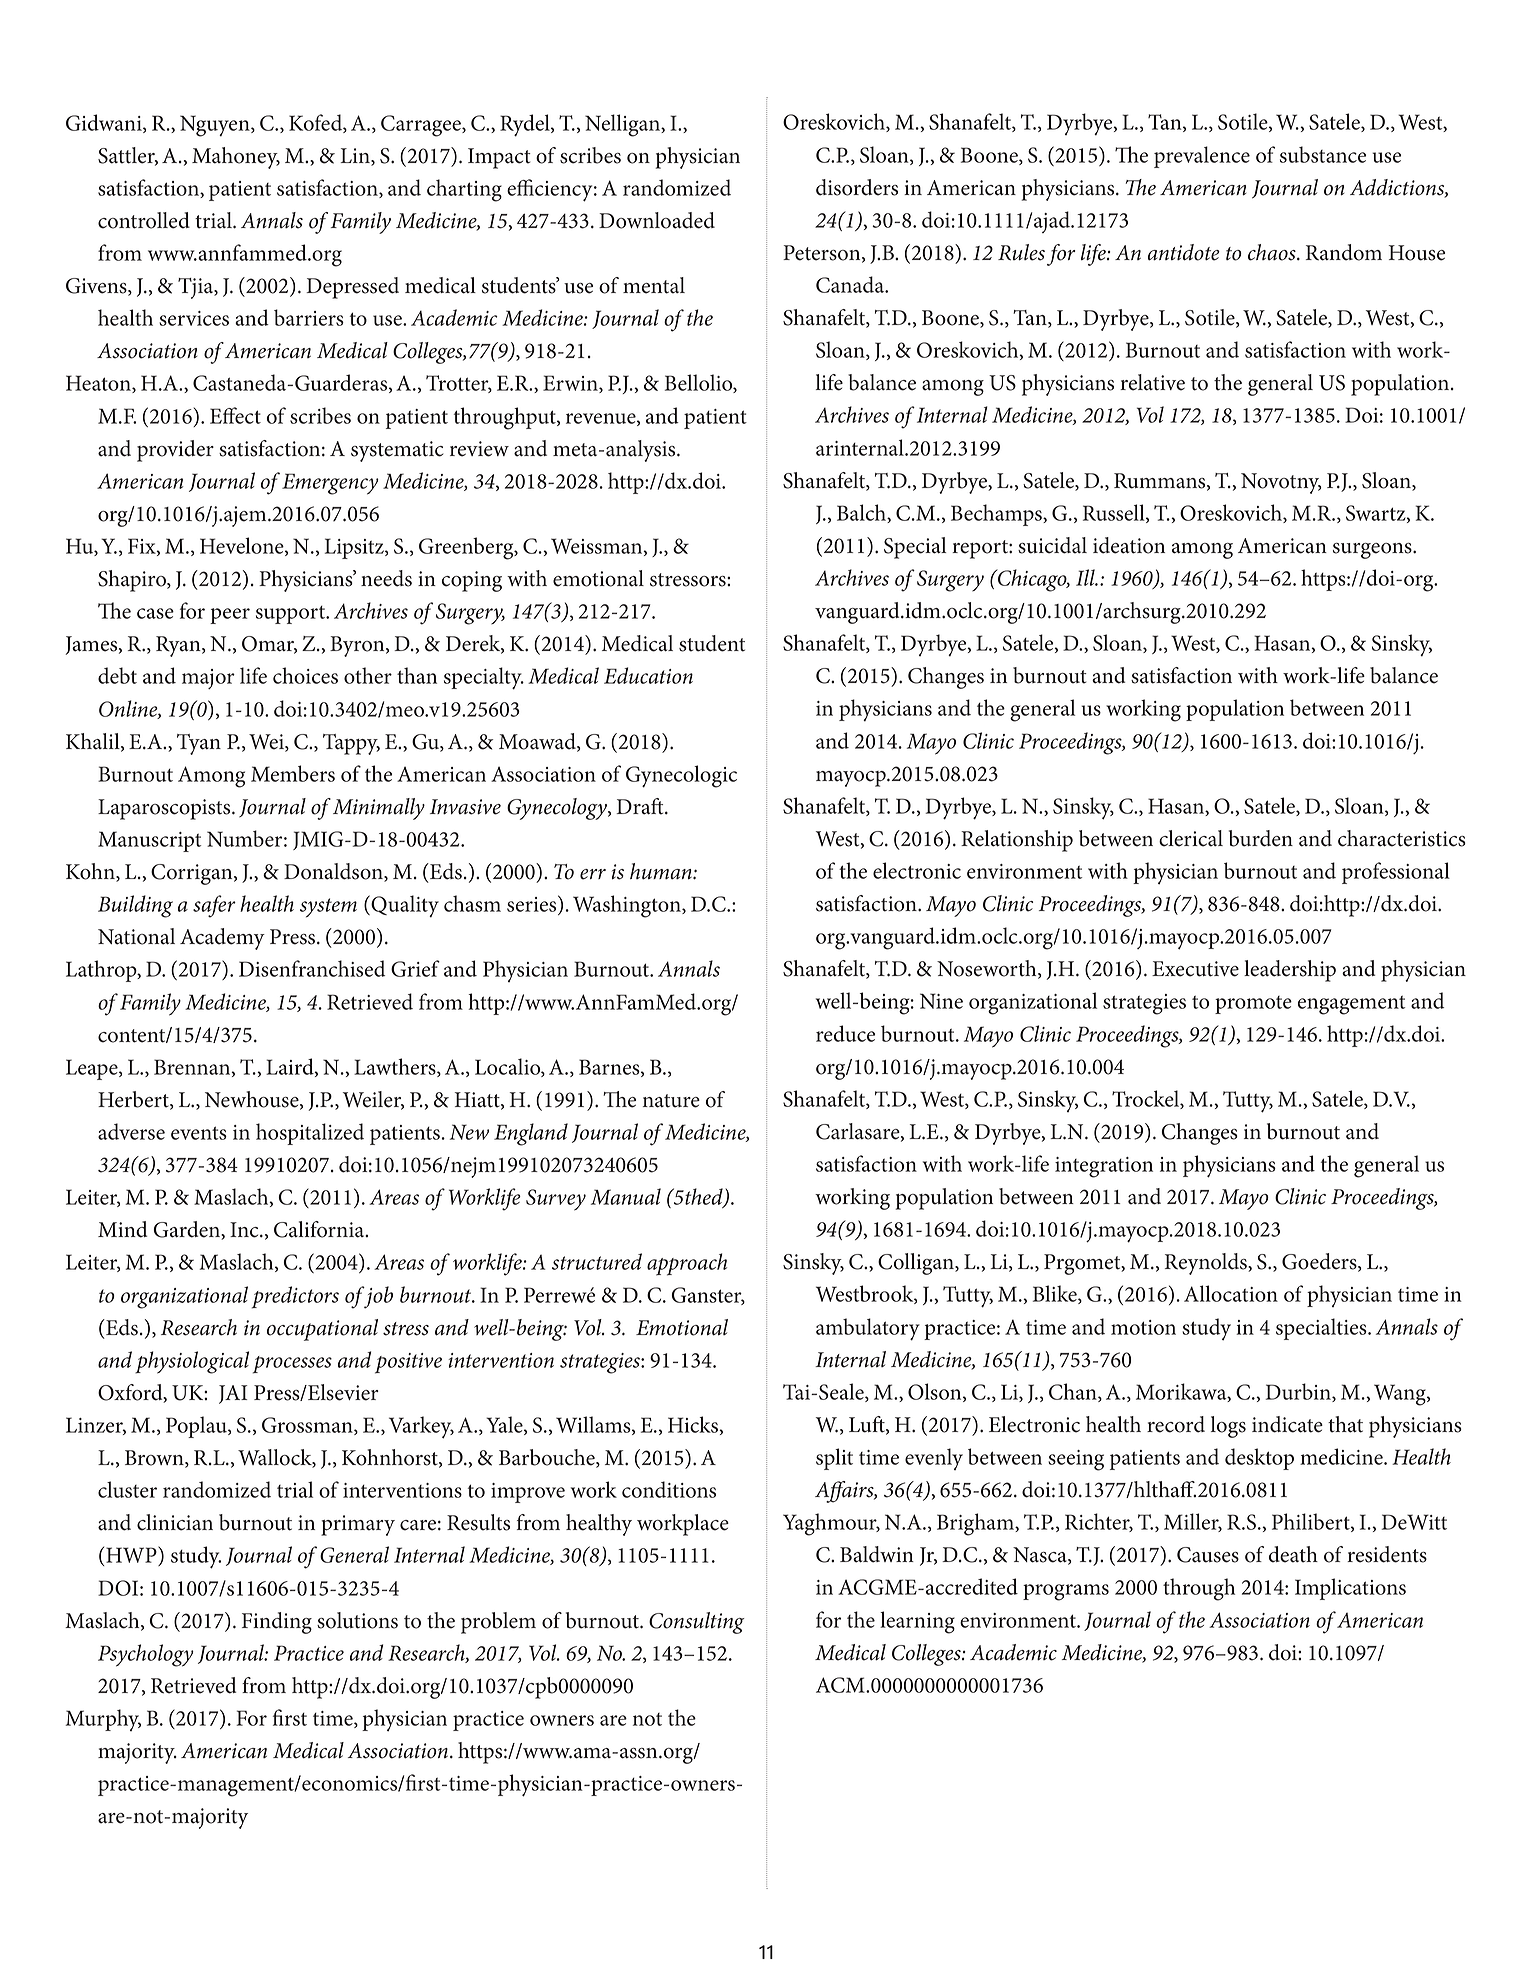  I want to click on leadership, so click(1290, 971).
